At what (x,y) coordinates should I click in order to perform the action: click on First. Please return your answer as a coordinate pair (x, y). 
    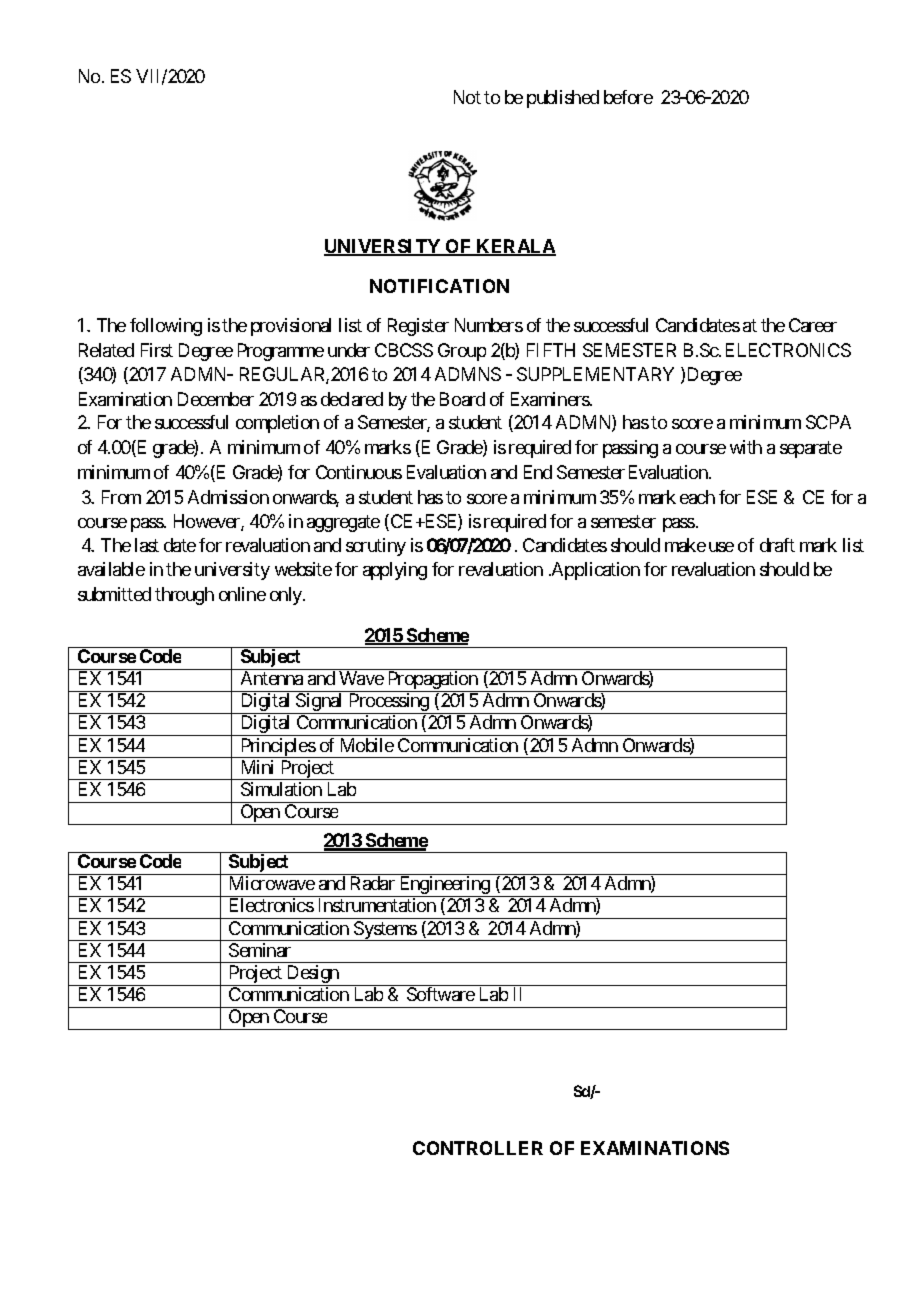
    Looking at the image, I should click on (157, 350).
